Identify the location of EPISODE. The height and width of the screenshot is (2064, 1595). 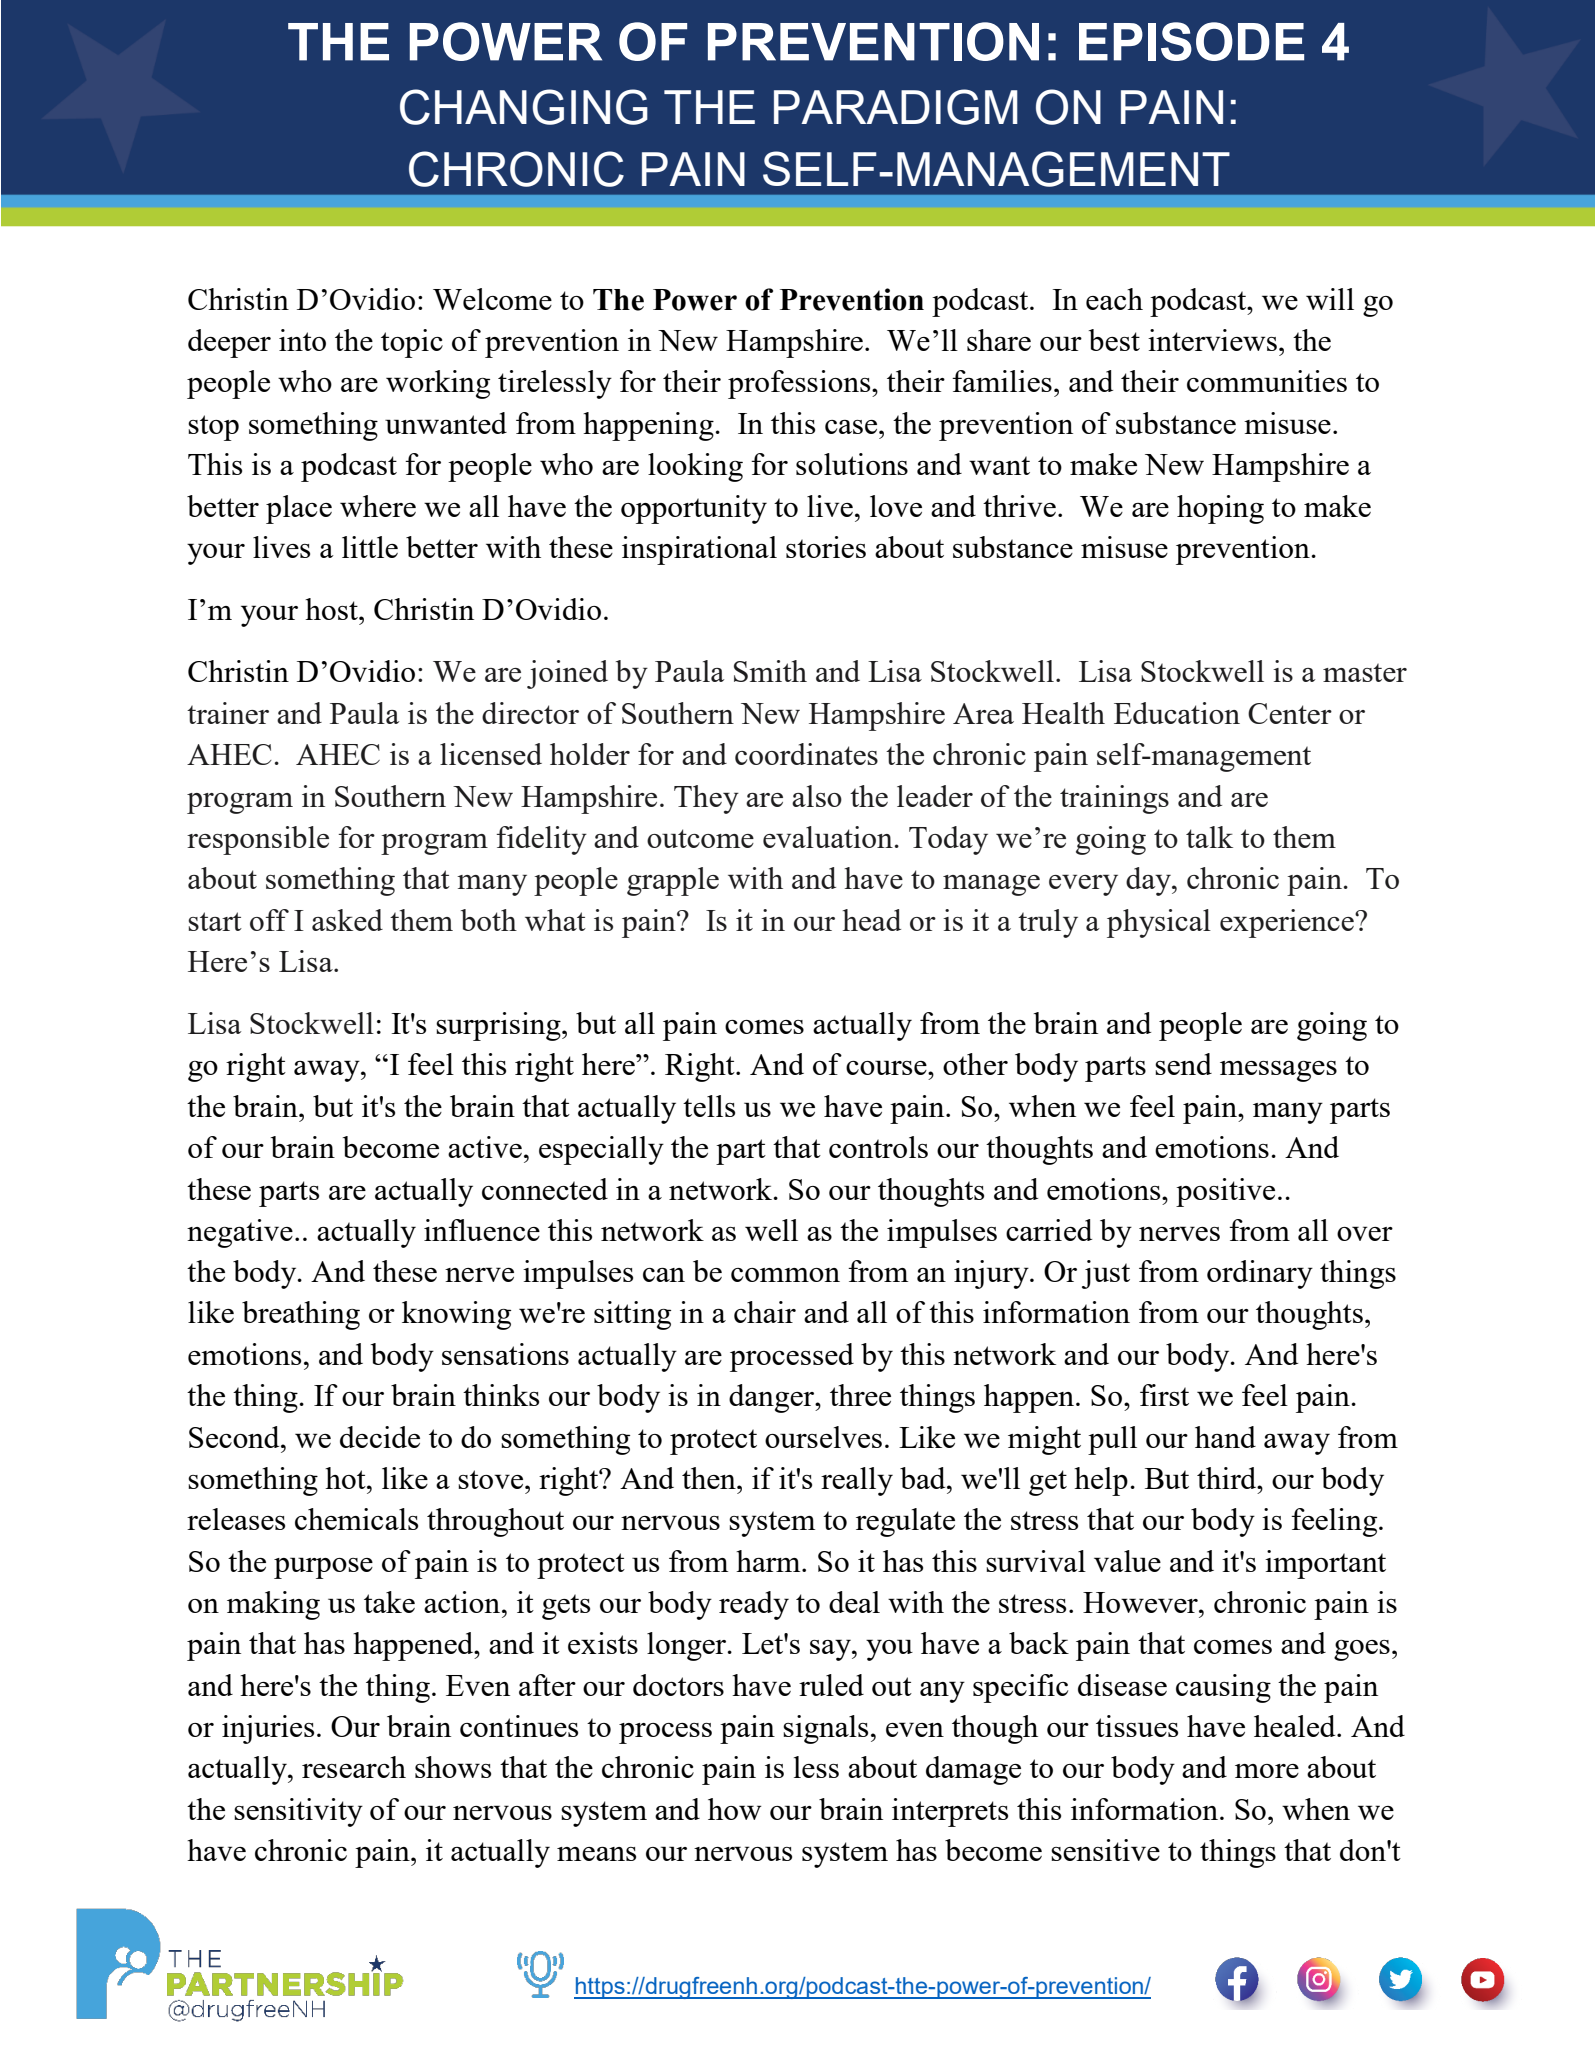
(1191, 41).
